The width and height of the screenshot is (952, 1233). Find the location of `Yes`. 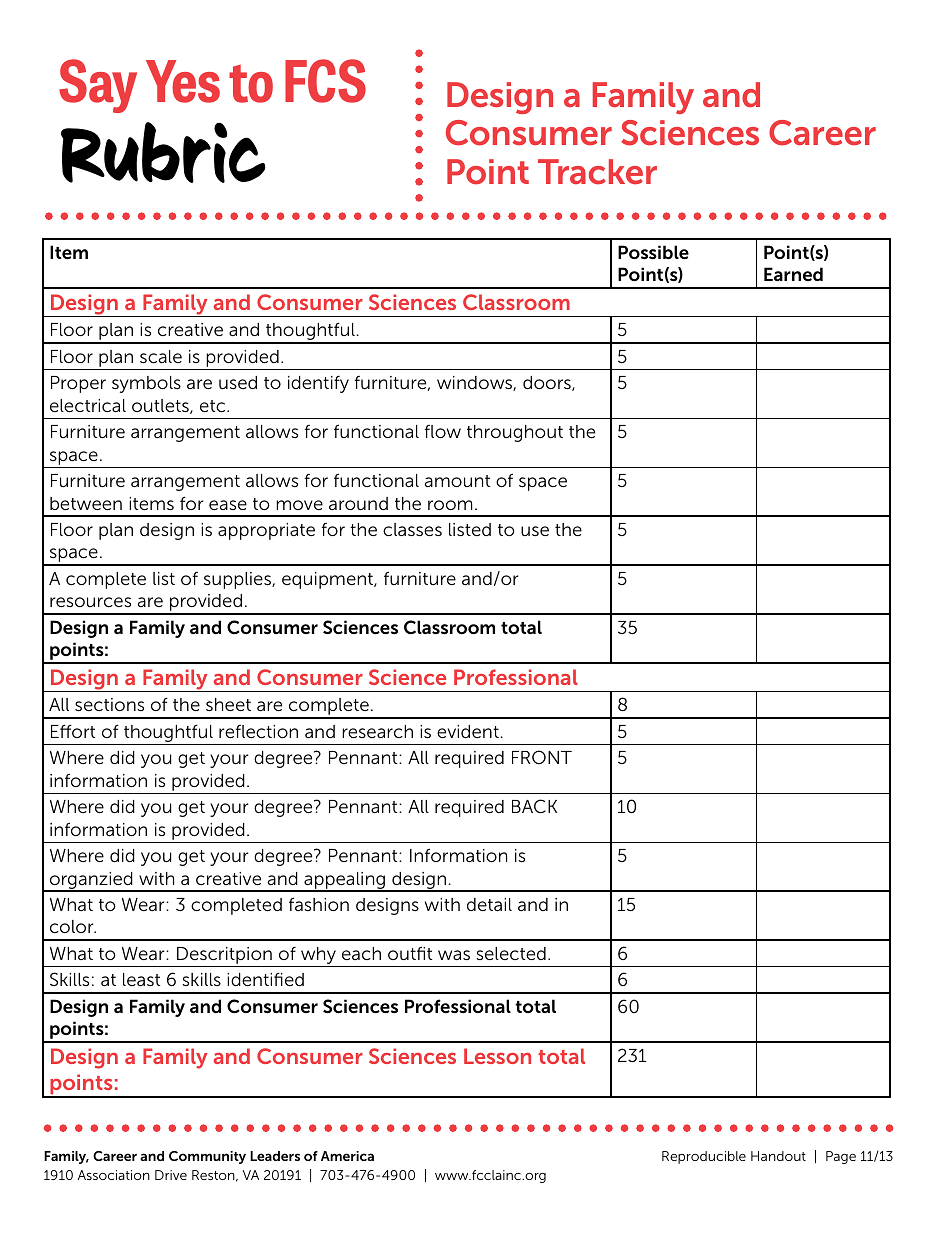

Yes is located at coordinates (183, 81).
